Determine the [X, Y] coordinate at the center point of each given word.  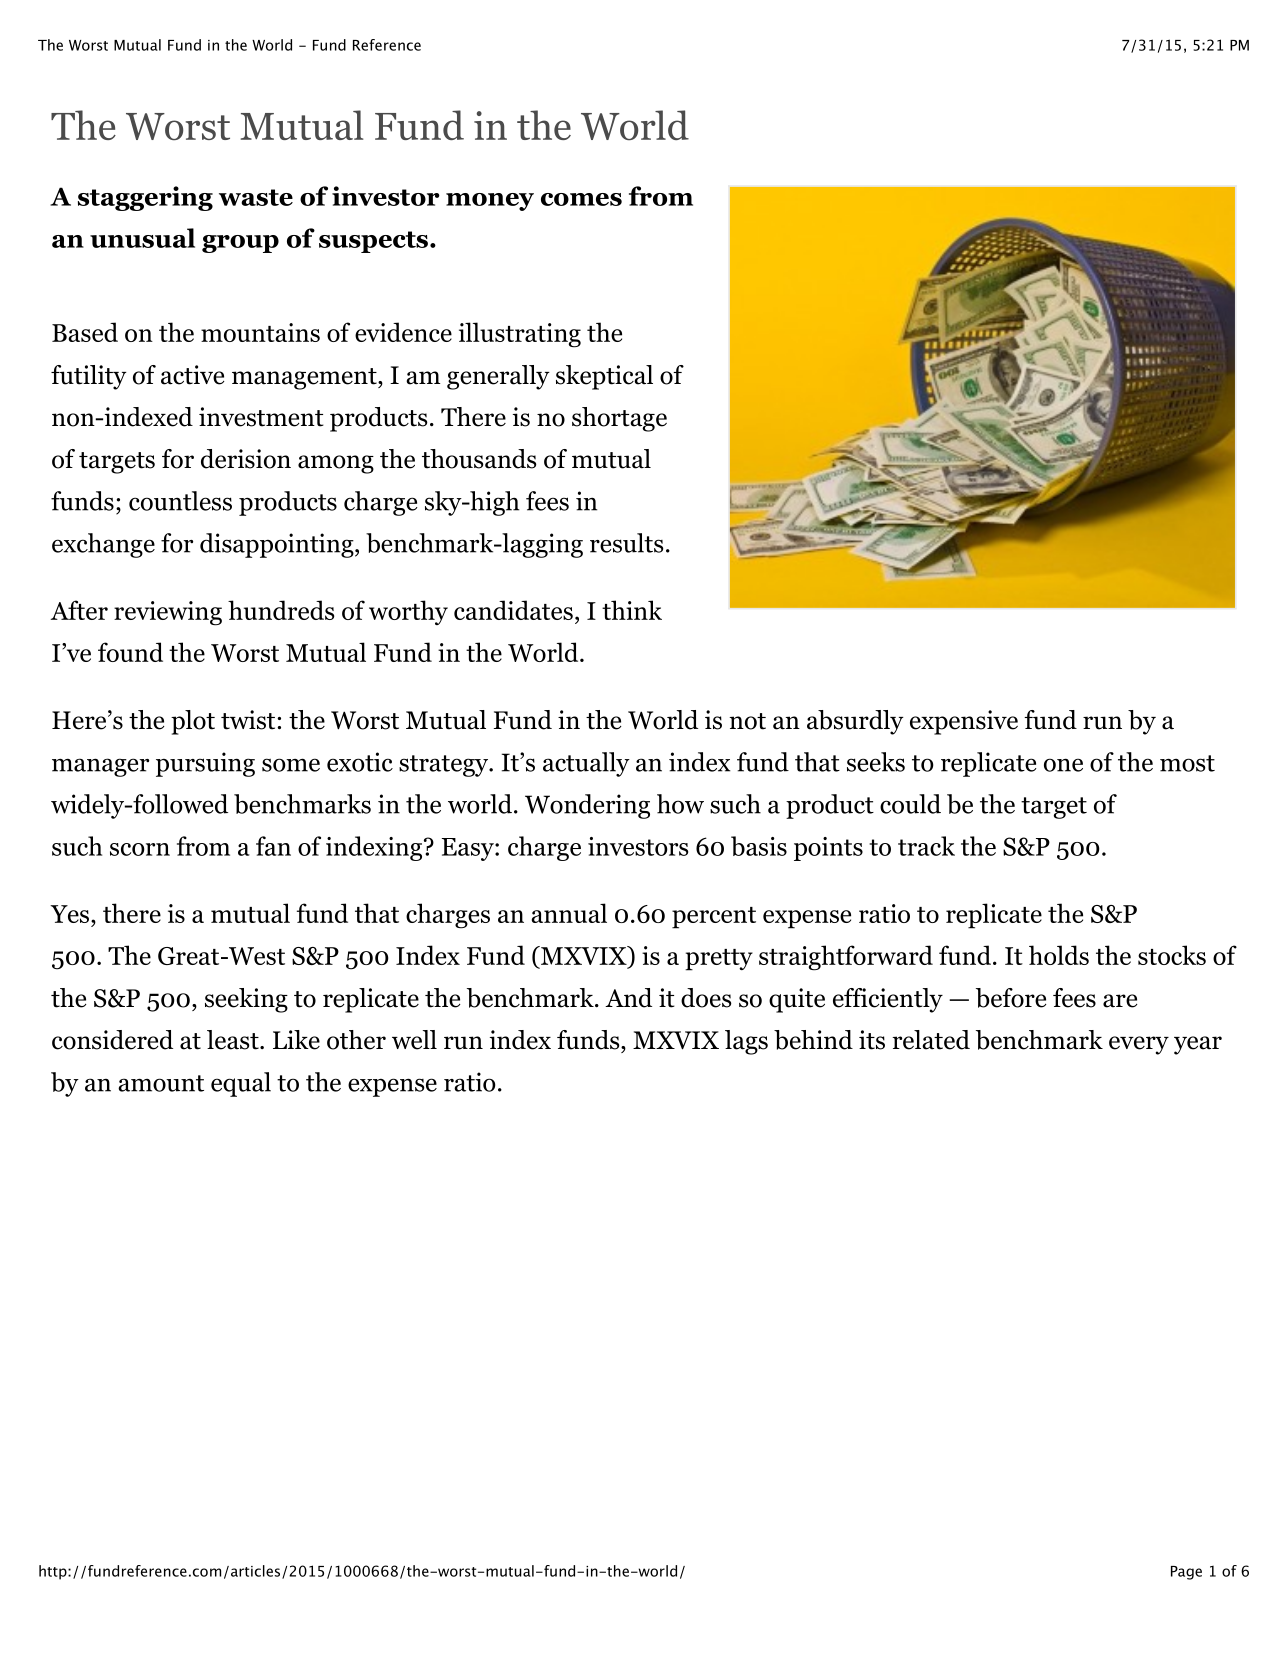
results [626, 543]
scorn [140, 849]
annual [569, 913]
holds [1059, 955]
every [1139, 1045]
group [240, 244]
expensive [964, 722]
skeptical [604, 377]
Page [1186, 1573]
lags [746, 1042]
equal [241, 1084]
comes [581, 199]
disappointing [278, 545]
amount [161, 1083]
